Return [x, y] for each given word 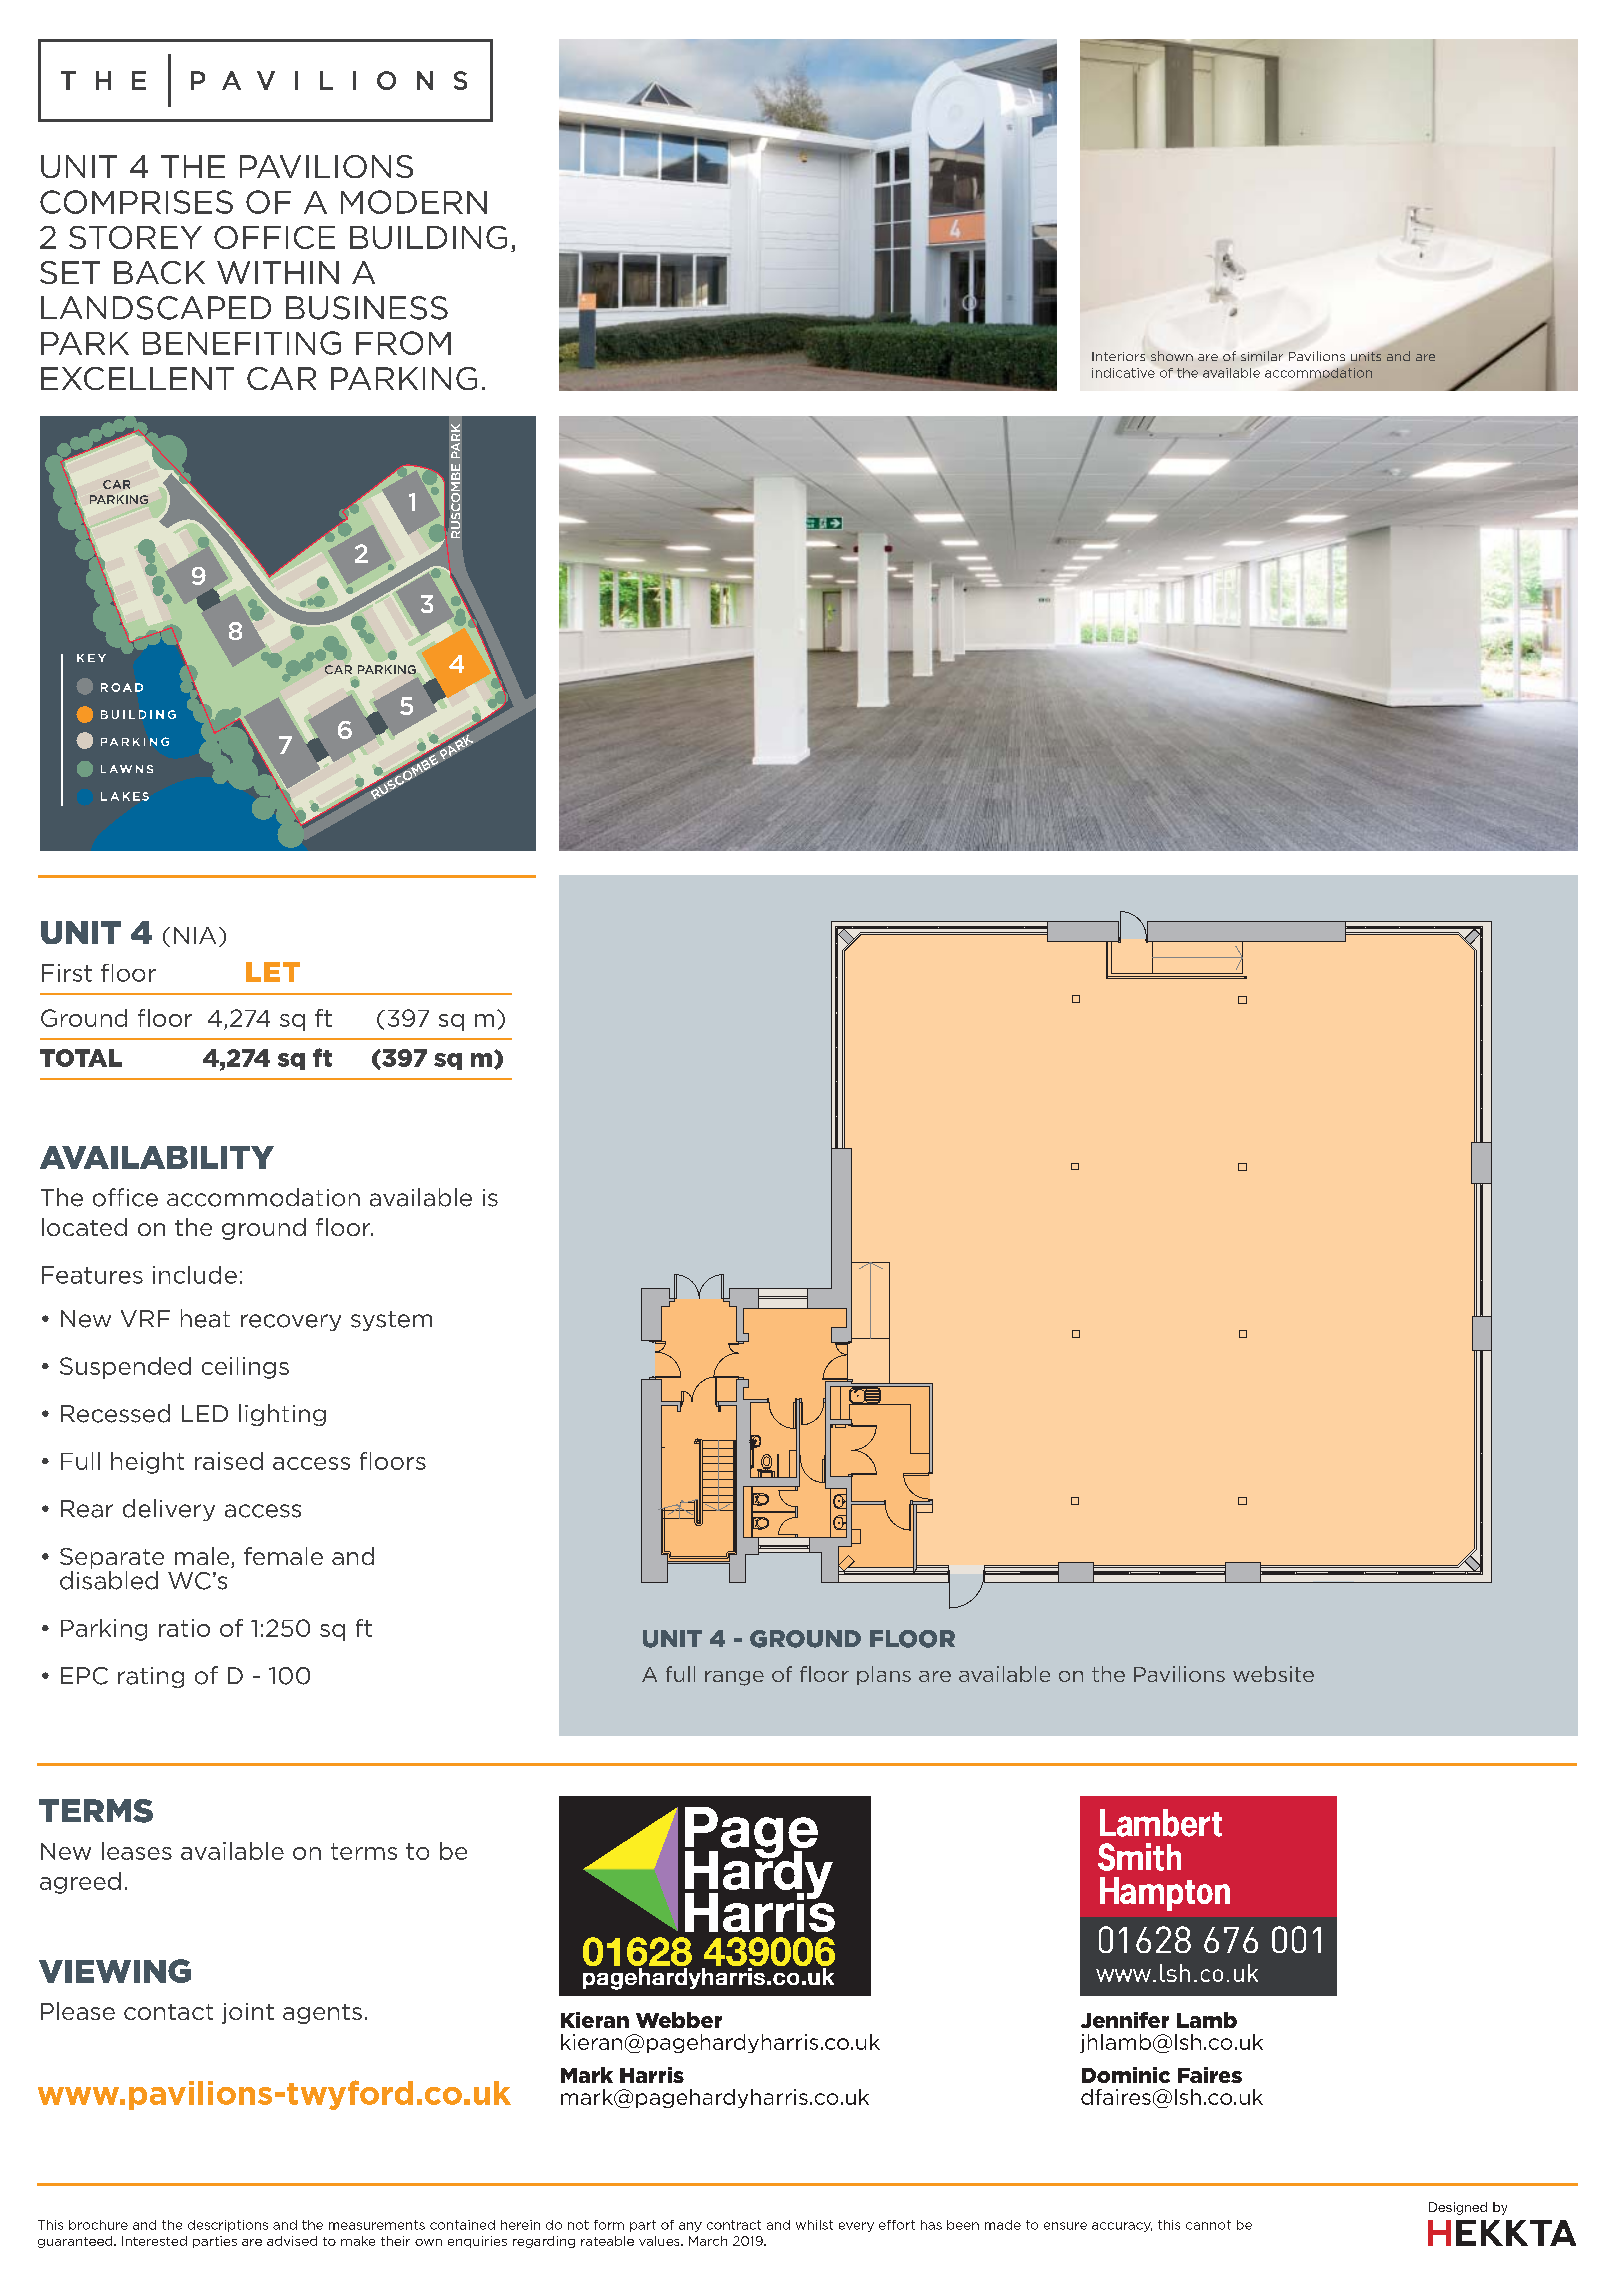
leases [137, 1851]
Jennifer [1125, 2020]
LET [273, 972]
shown [1172, 356]
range [734, 1678]
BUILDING [428, 237]
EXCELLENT [137, 378]
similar [1262, 356]
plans [884, 1675]
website [1273, 1674]
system [391, 1321]
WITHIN [278, 272]
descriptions [228, 2226]
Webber [679, 2020]
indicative [1123, 373]
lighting [282, 1415]
